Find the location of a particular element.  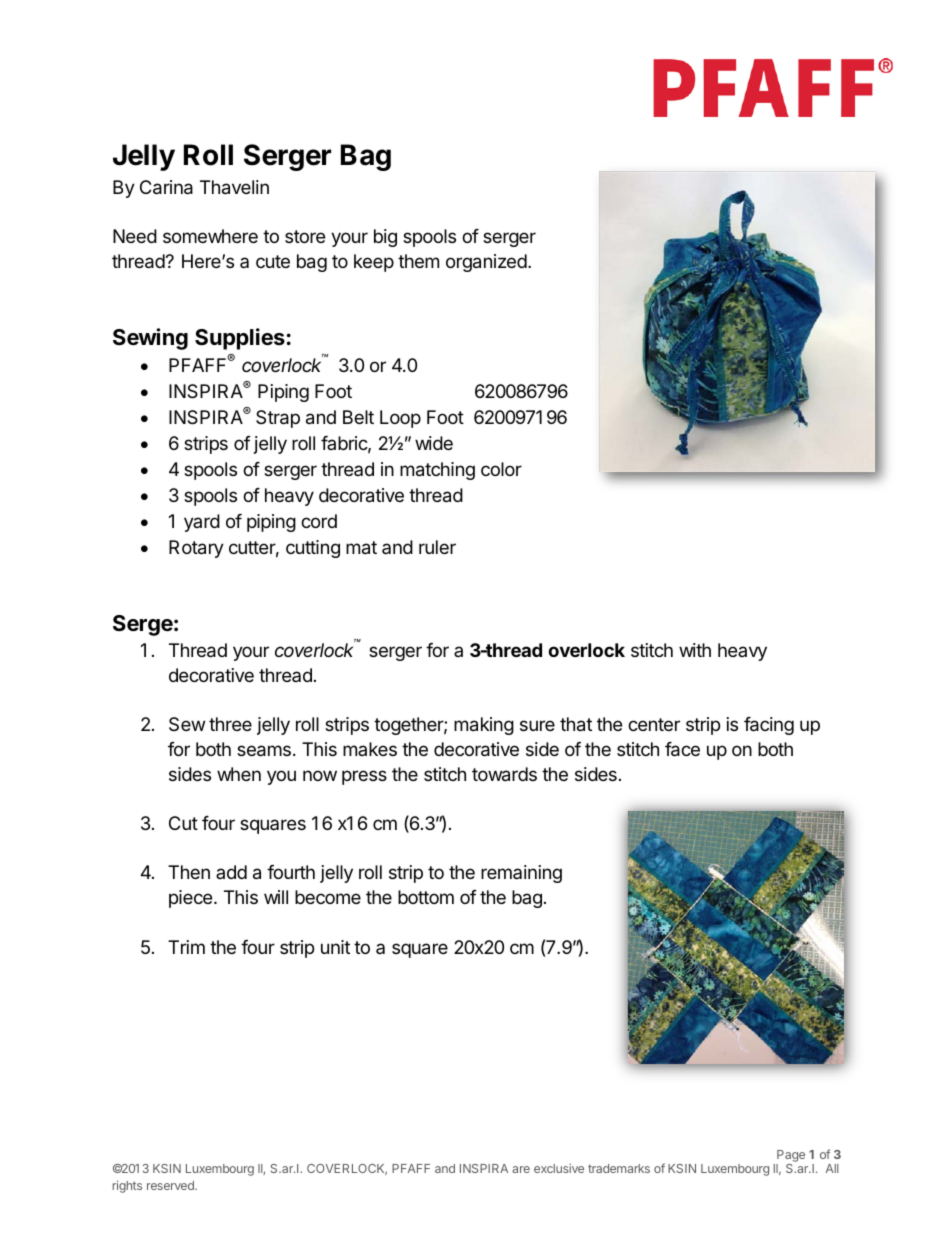

making is located at coordinates (484, 726).
